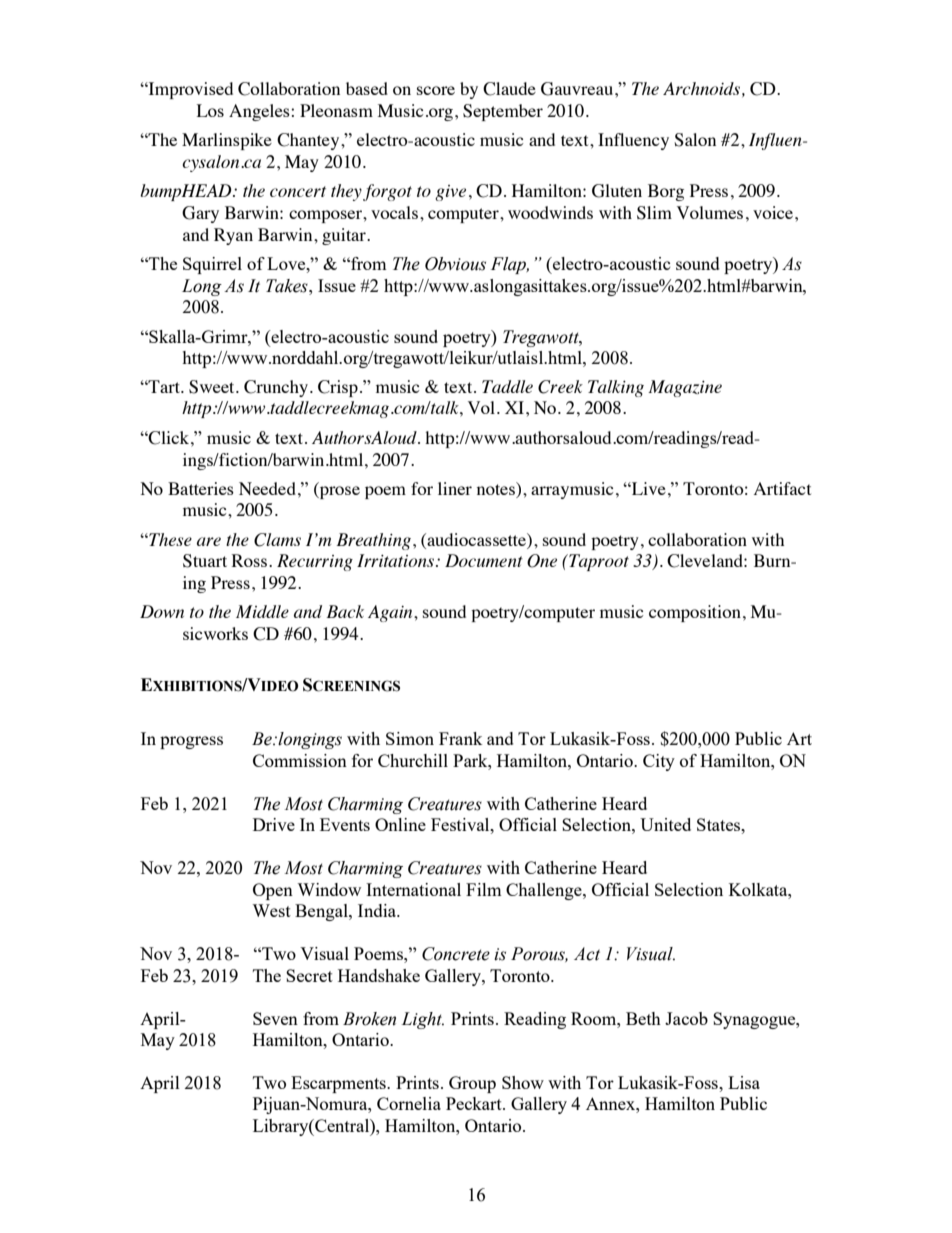 This screenshot has width=952, height=1233. What do you see at coordinates (666, 192) in the screenshot?
I see `Borg` at bounding box center [666, 192].
